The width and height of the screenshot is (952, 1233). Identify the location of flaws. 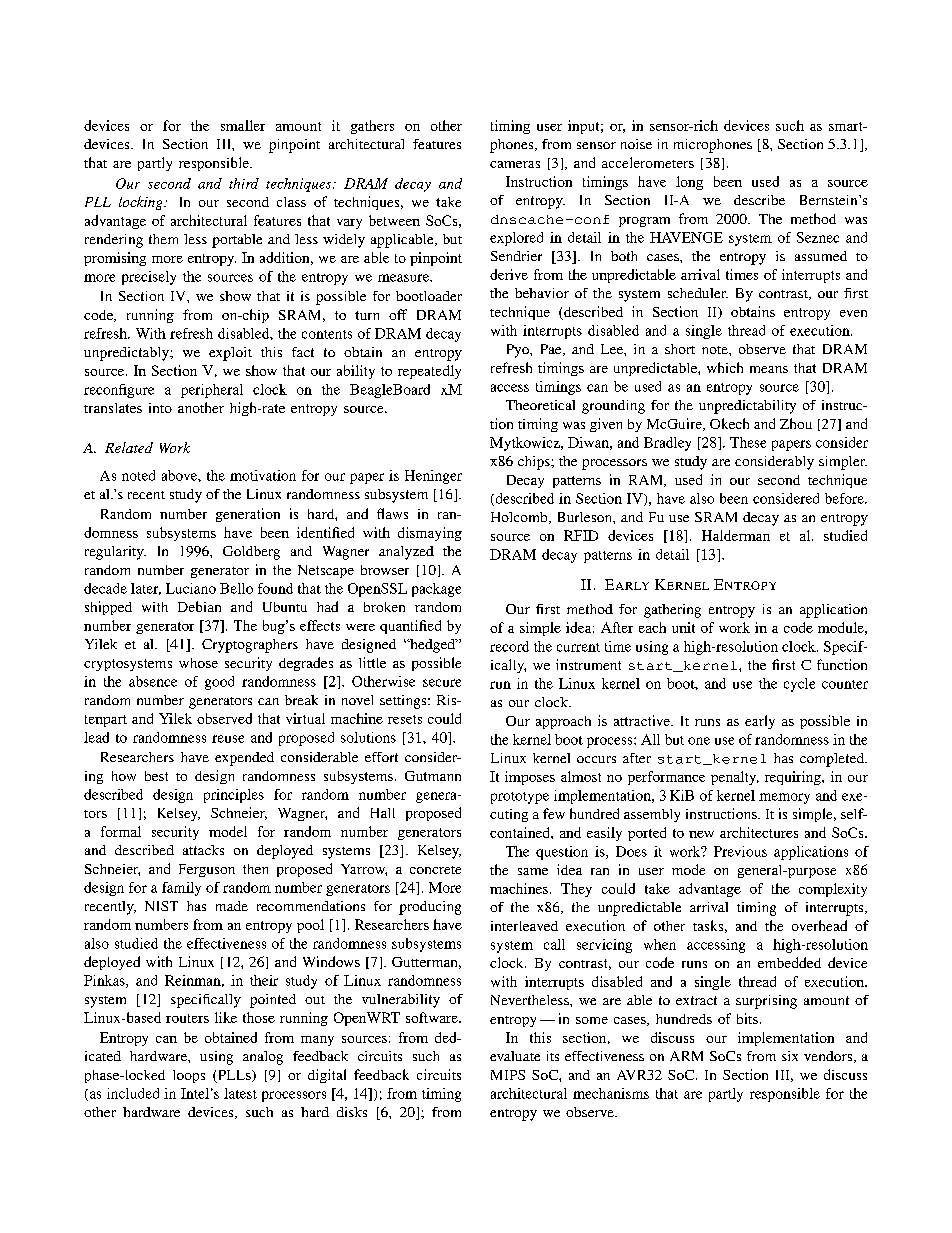
(392, 513).
